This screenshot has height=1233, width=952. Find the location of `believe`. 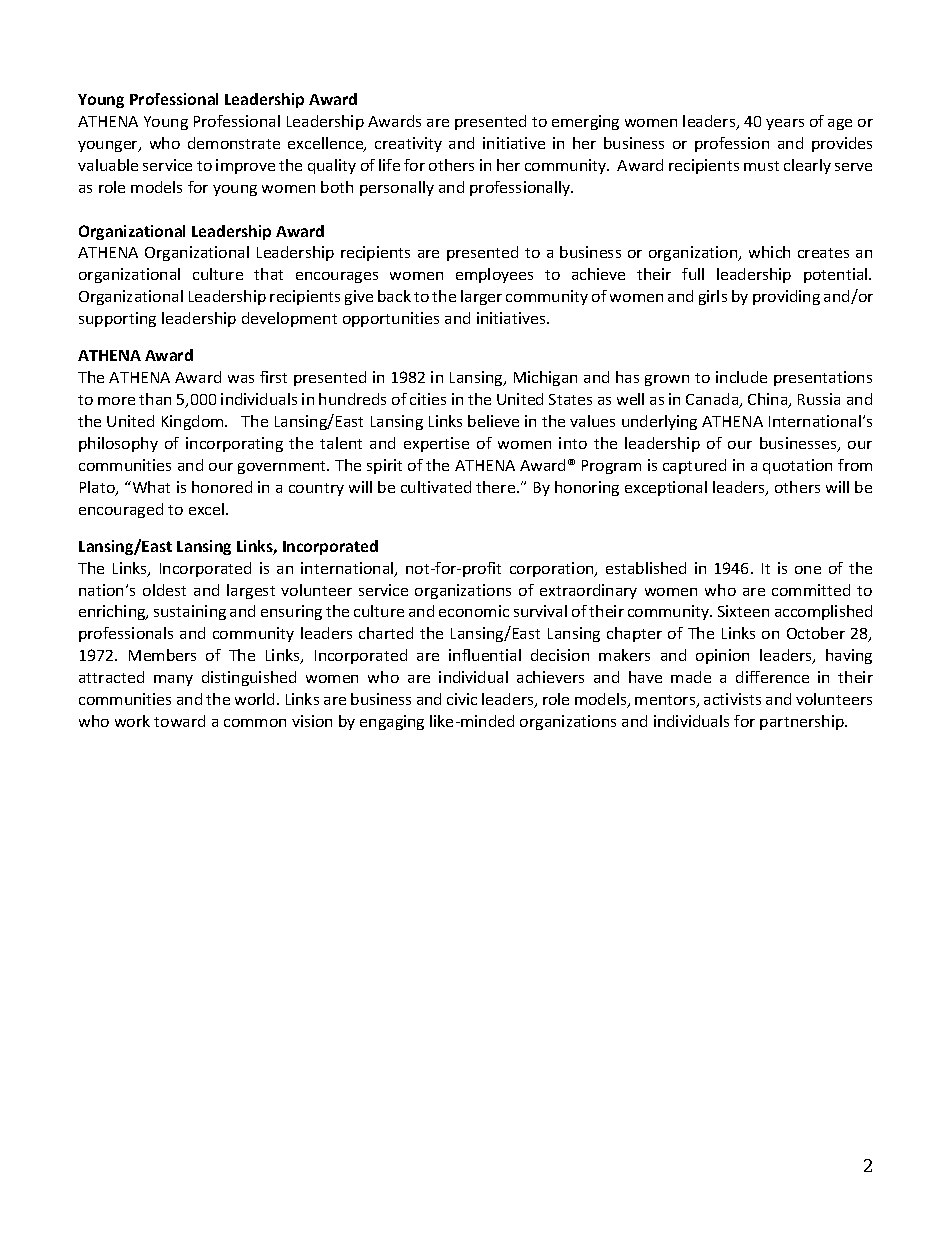

believe is located at coordinates (493, 421).
